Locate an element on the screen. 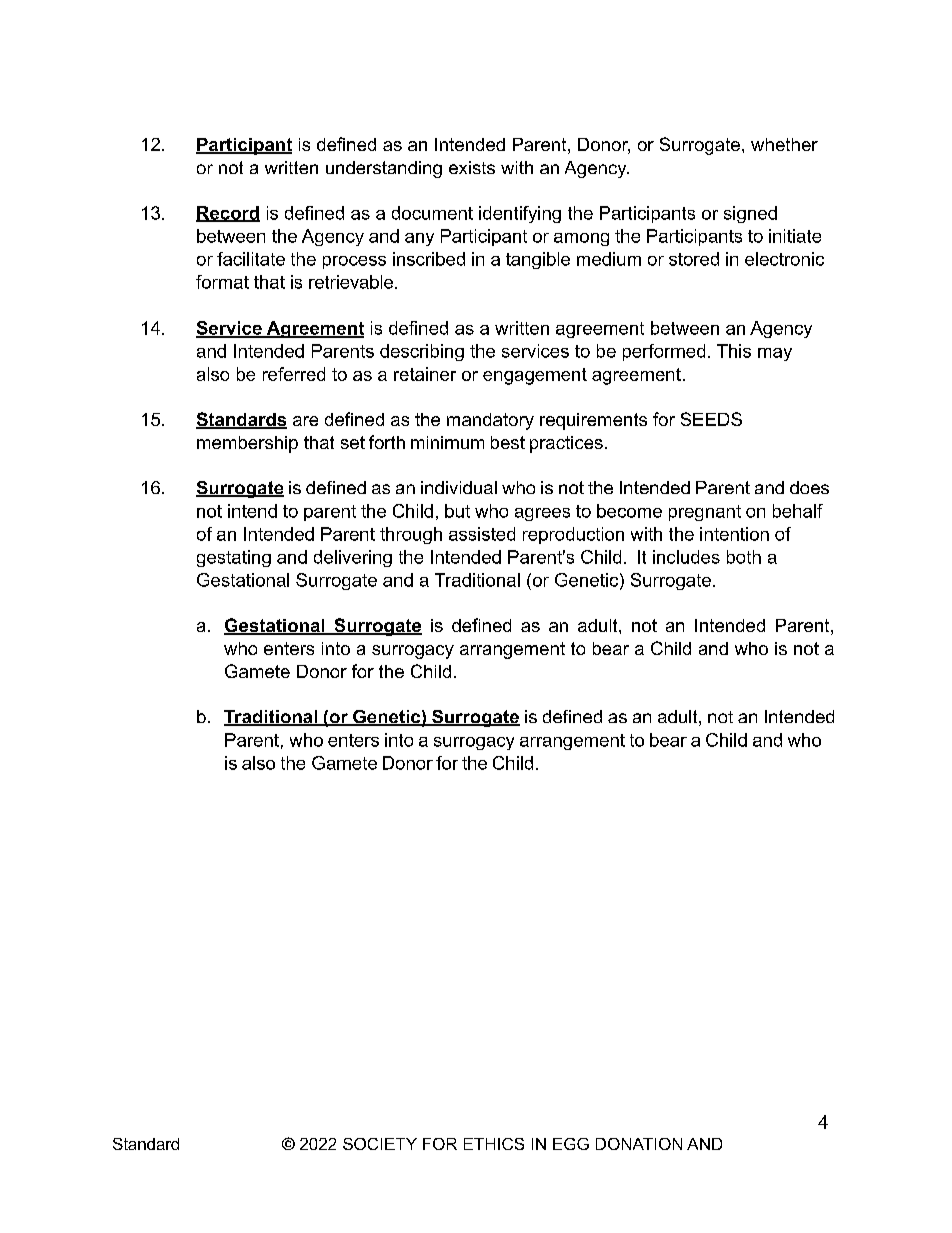 This screenshot has height=1233, width=952. DONATION is located at coordinates (639, 1144).
